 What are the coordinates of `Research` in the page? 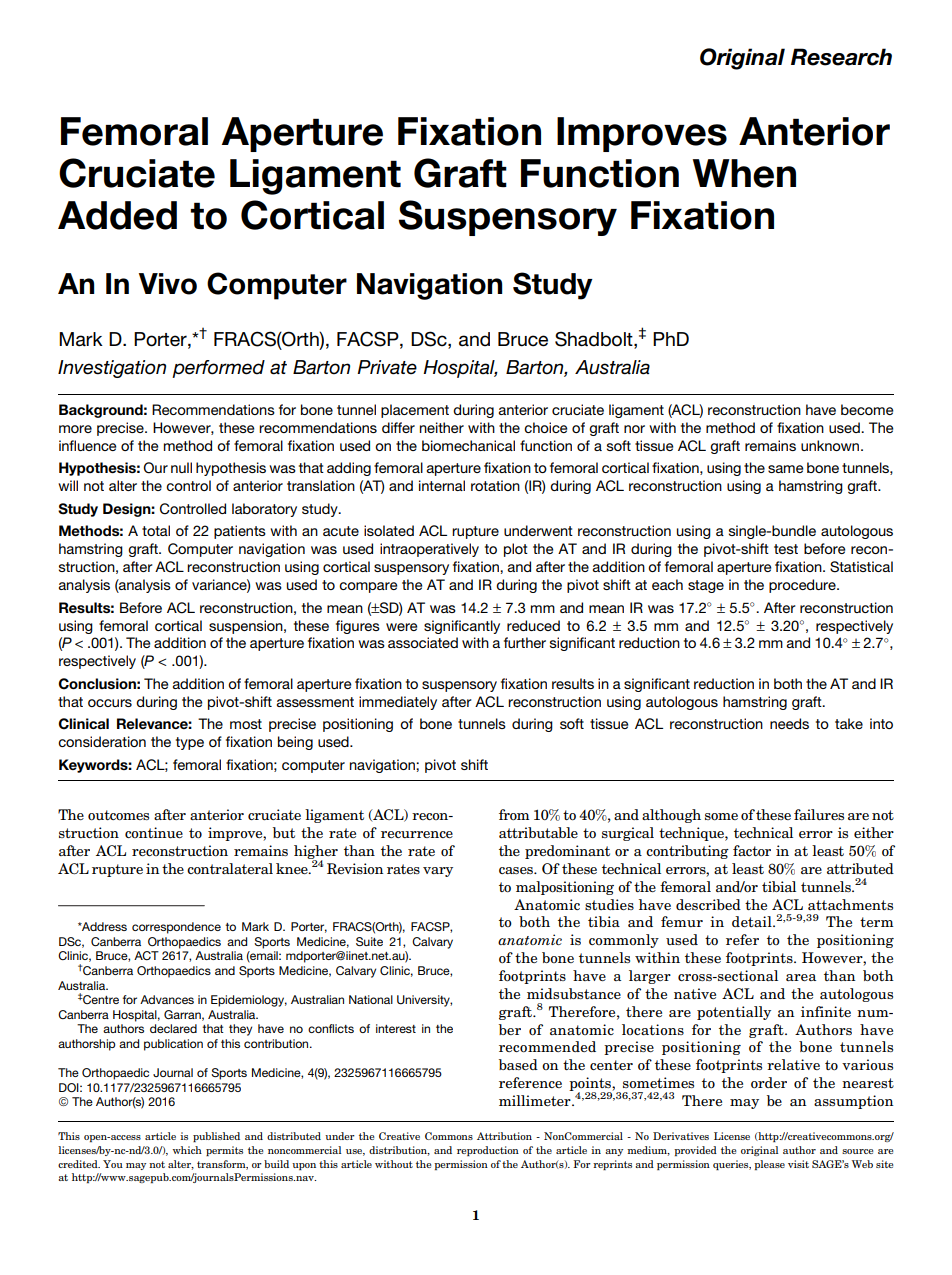 It's located at (841, 57).
